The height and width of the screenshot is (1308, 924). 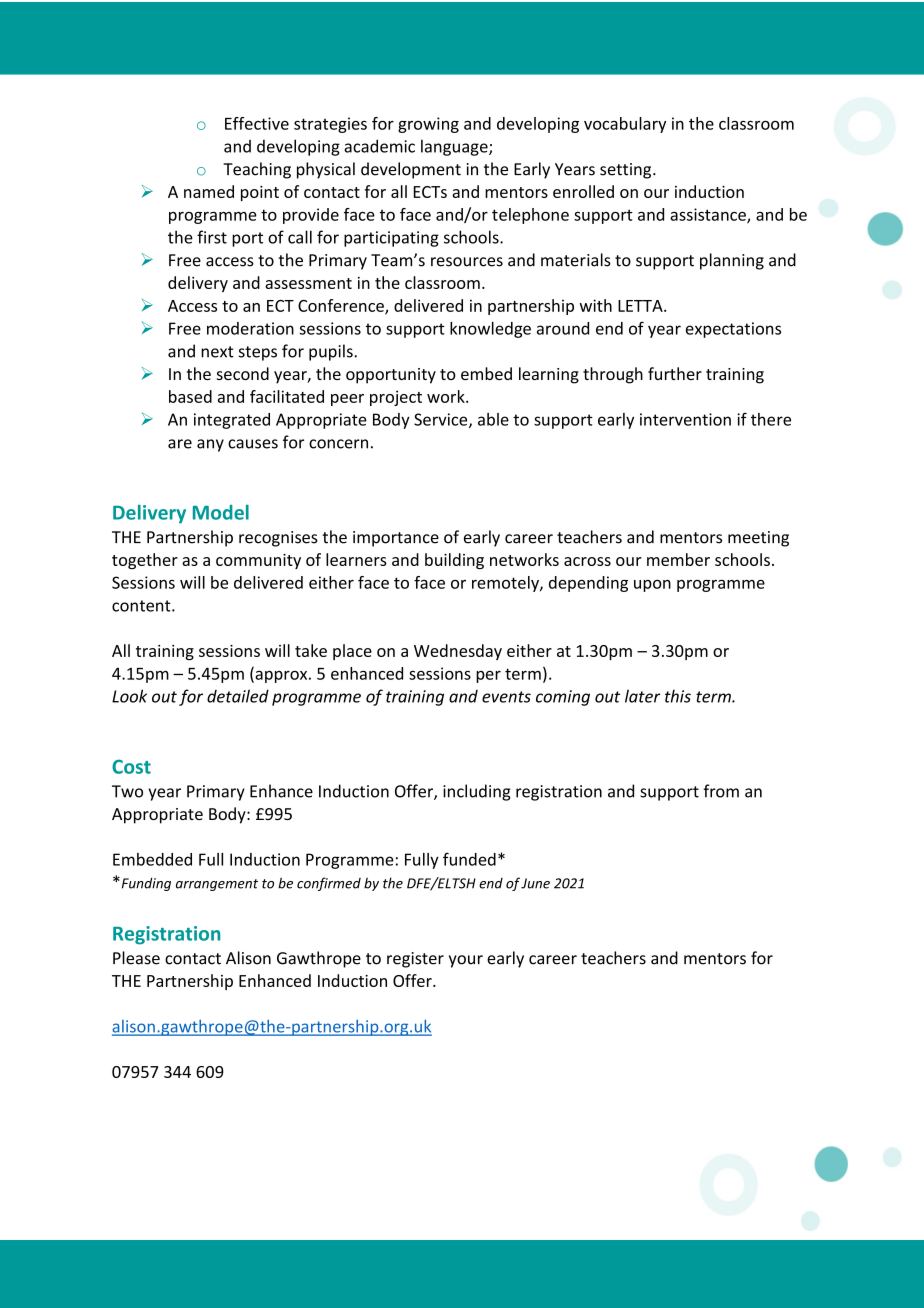 I want to click on building, so click(x=454, y=561).
